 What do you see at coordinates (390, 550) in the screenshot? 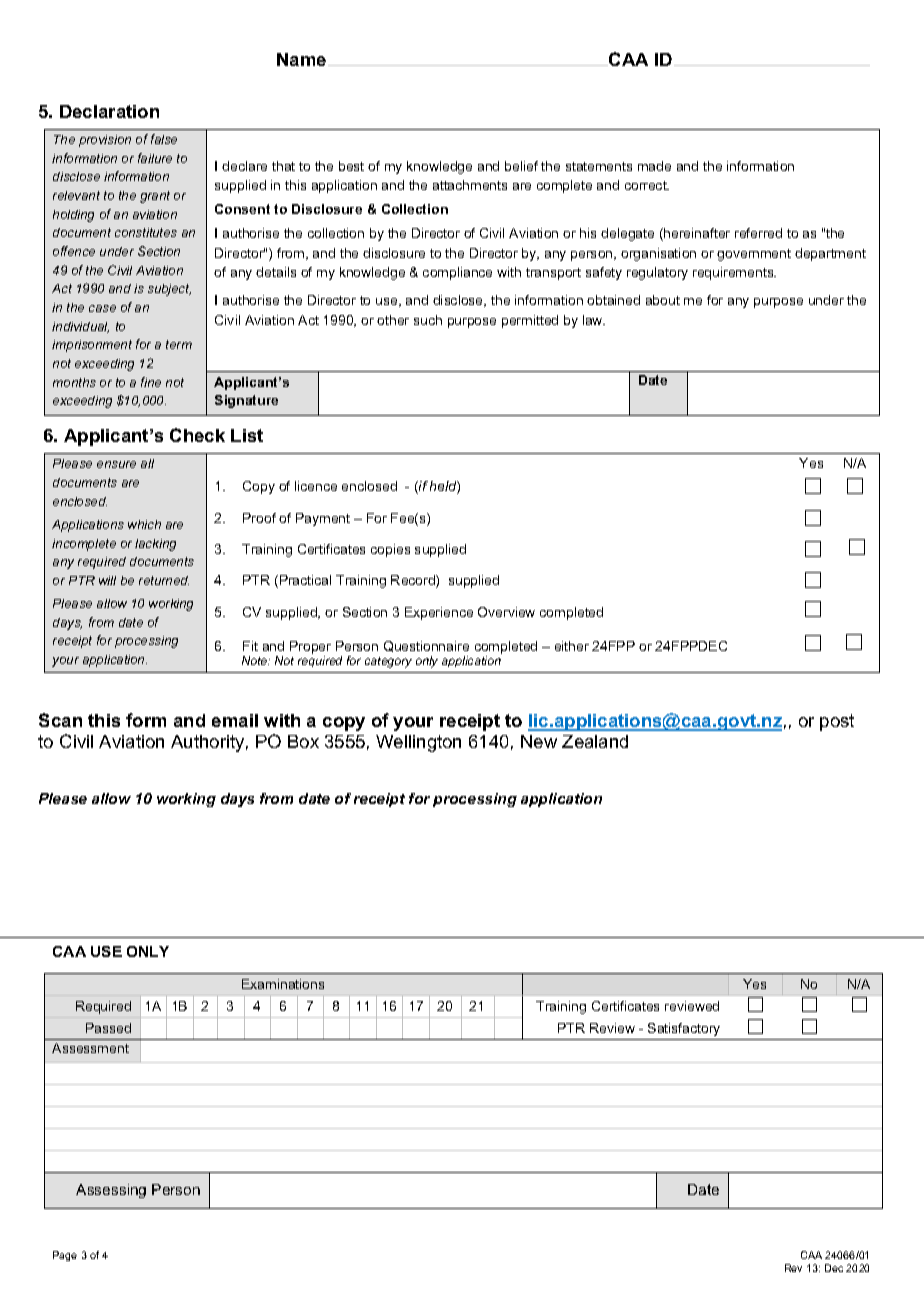
I see `copies` at bounding box center [390, 550].
